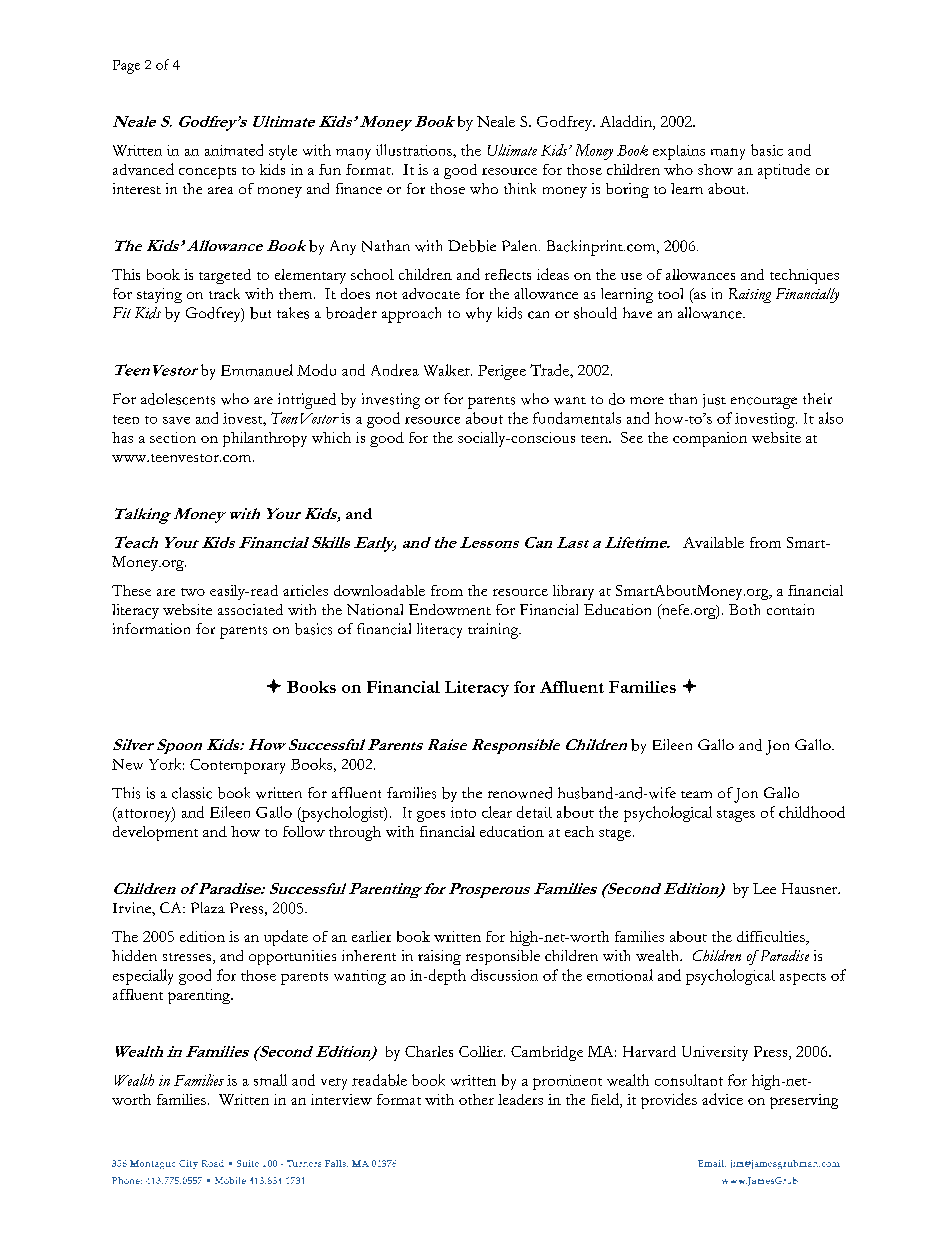 Image resolution: width=952 pixels, height=1233 pixels. What do you see at coordinates (237, 766) in the screenshot?
I see `Contemporary` at bounding box center [237, 766].
